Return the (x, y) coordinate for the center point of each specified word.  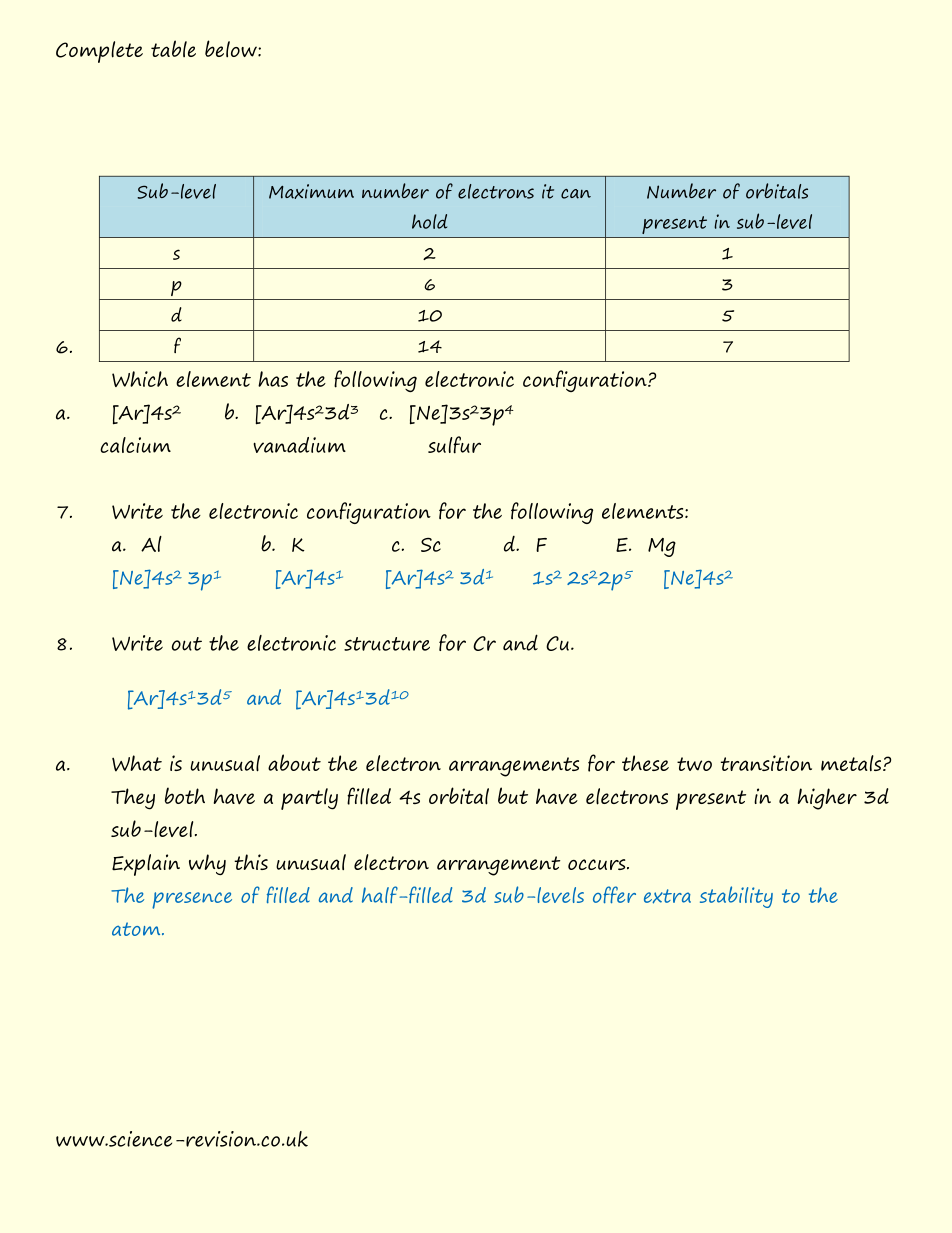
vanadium (299, 445)
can (576, 194)
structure (387, 644)
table (173, 48)
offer (614, 895)
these (645, 763)
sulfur (454, 445)
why (207, 864)
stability (736, 897)
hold (429, 221)
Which (140, 379)
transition (766, 763)
